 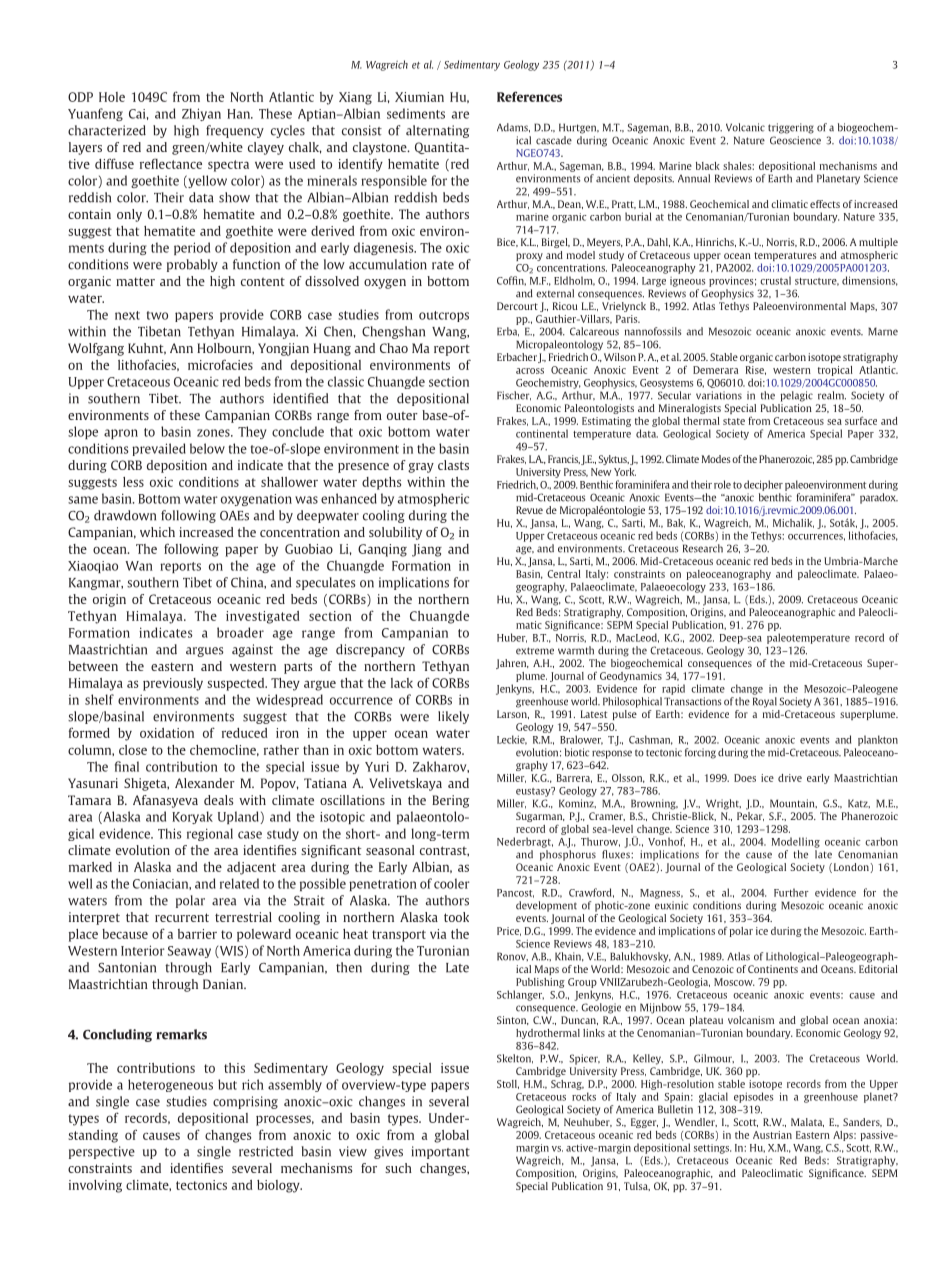 I want to click on frequency, so click(x=235, y=131).
